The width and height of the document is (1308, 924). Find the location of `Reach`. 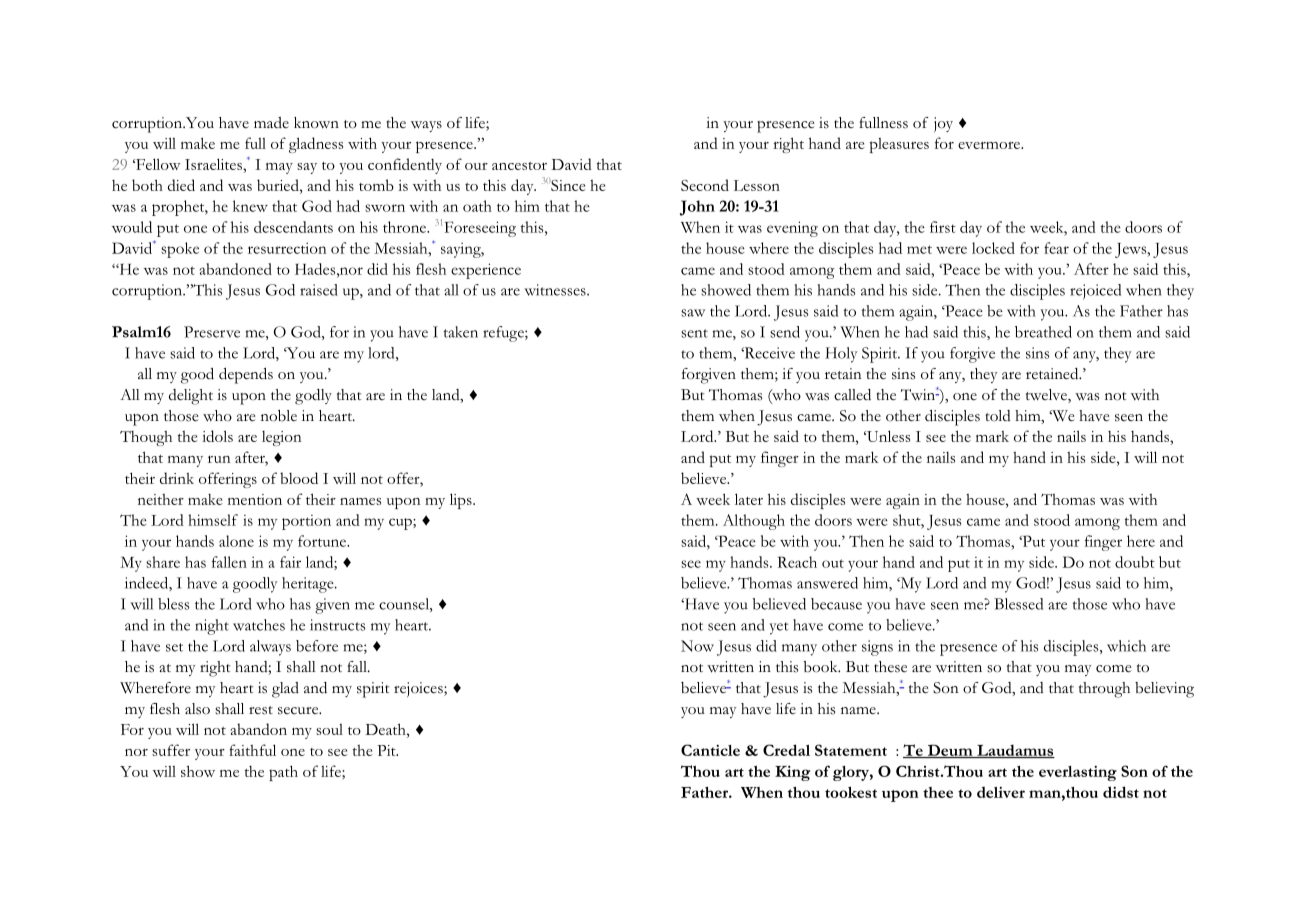

Reach is located at coordinates (797, 562).
